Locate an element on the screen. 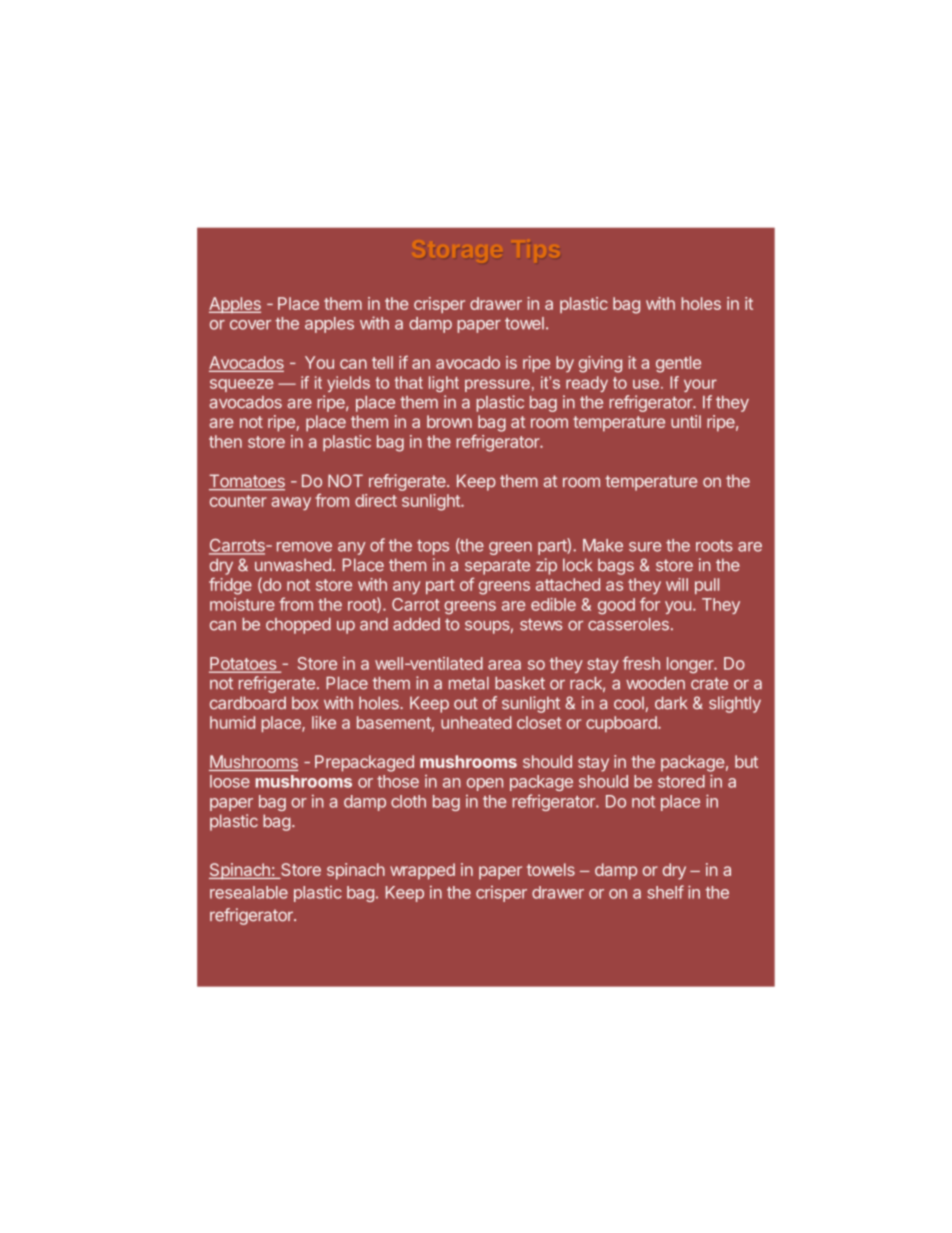 The height and width of the screenshot is (1233, 952). cover is located at coordinates (250, 325).
